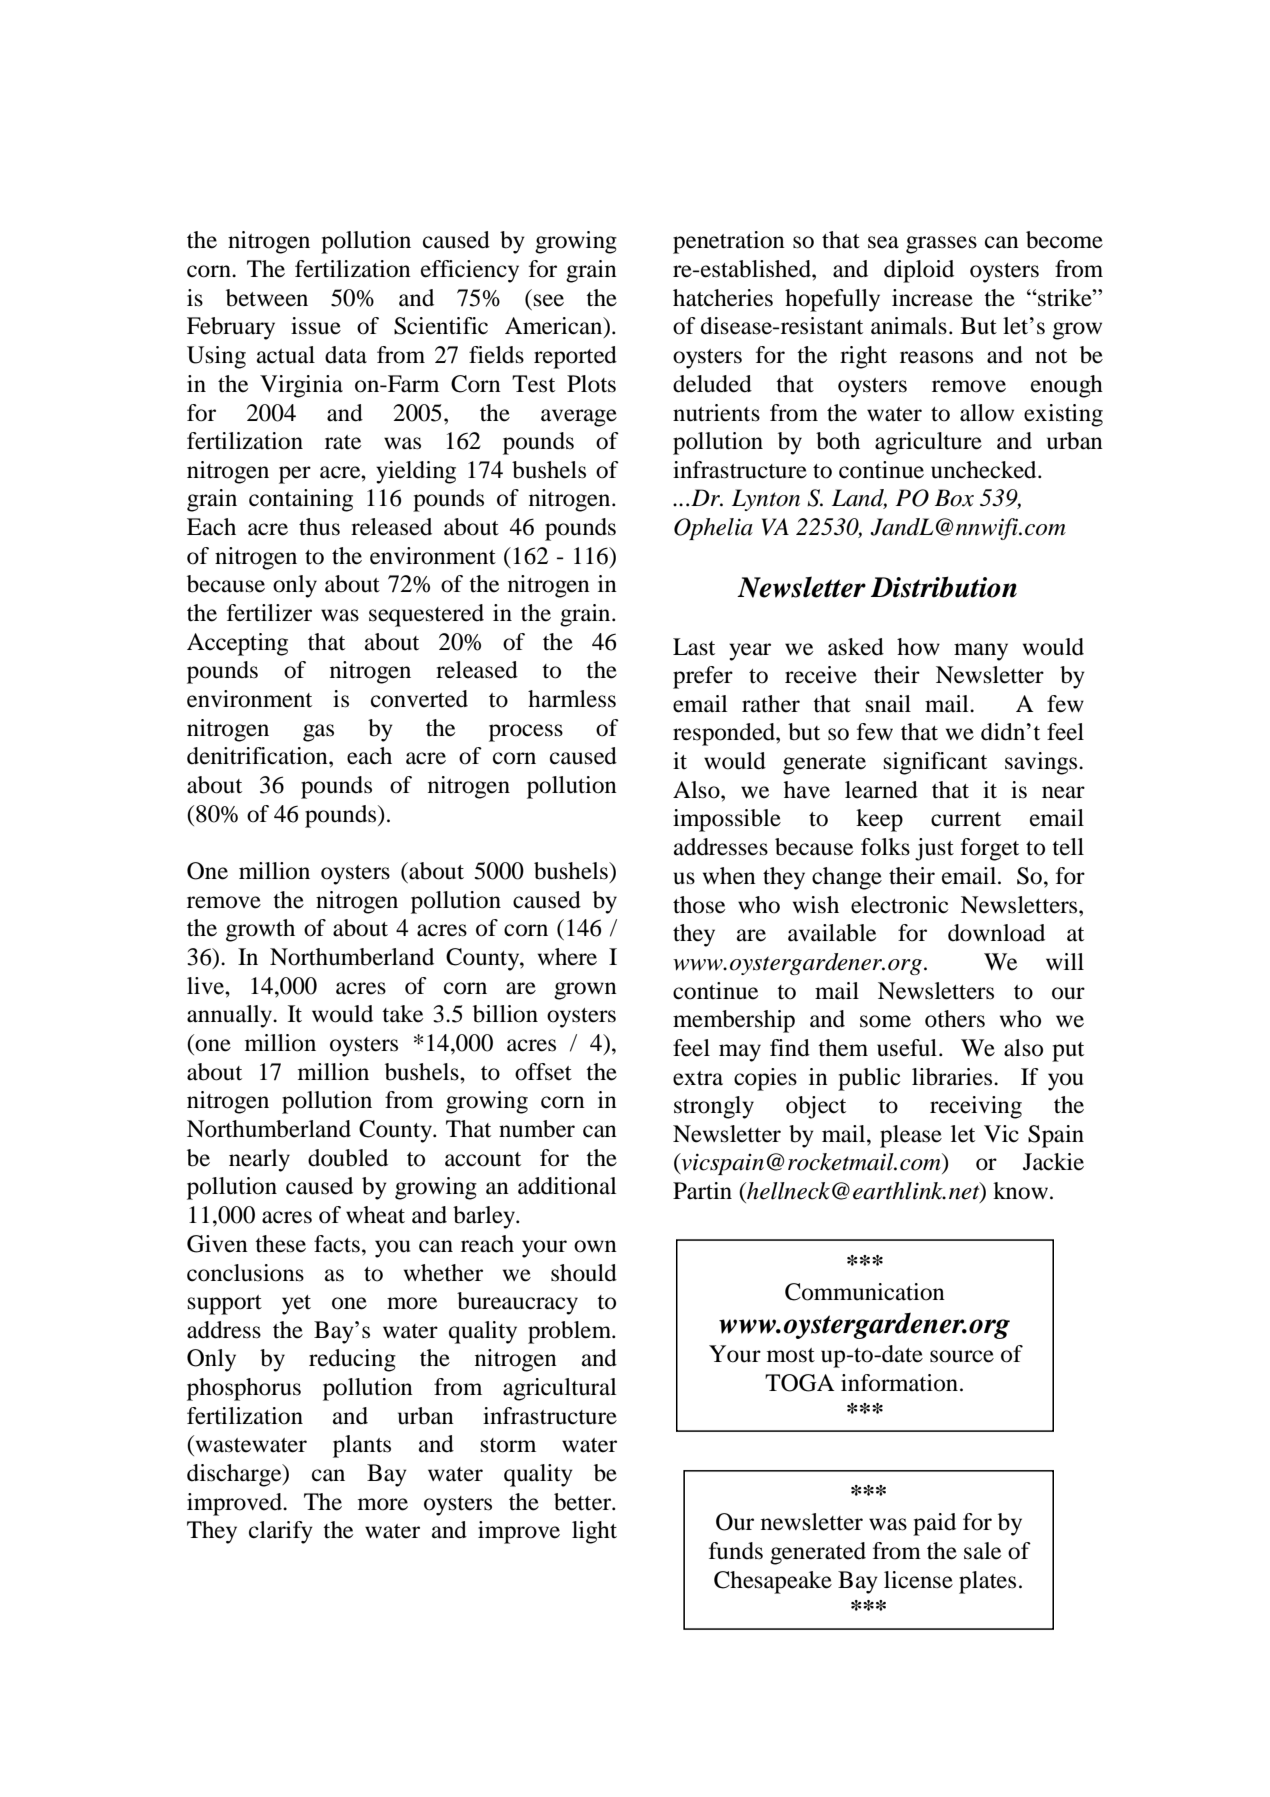 This screenshot has height=1797, width=1270. What do you see at coordinates (723, 298) in the screenshot?
I see `hatcheries` at bounding box center [723, 298].
